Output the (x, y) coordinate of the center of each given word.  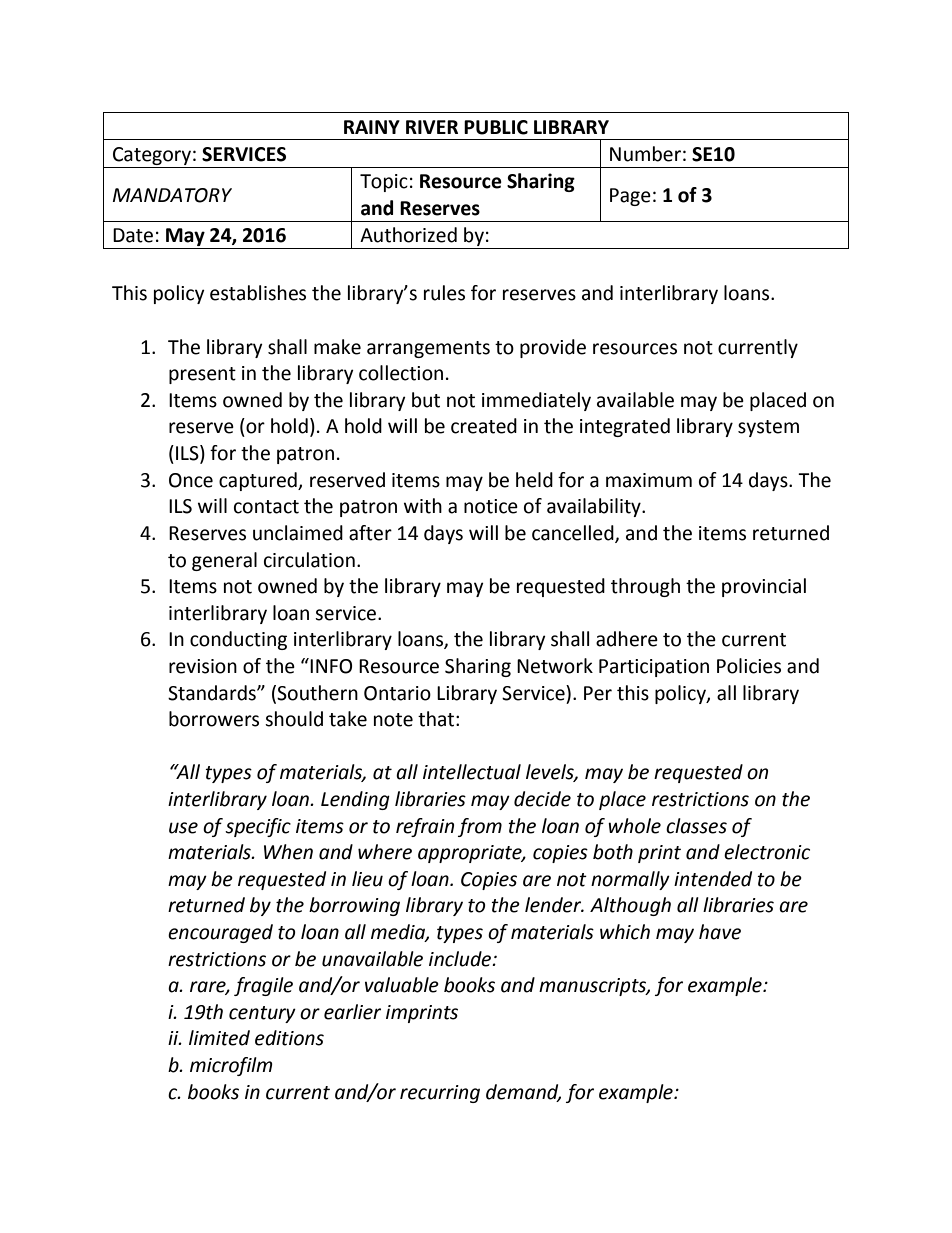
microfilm (231, 1066)
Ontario (397, 693)
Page (630, 197)
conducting (238, 640)
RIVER (432, 127)
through (645, 587)
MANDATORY (172, 195)
